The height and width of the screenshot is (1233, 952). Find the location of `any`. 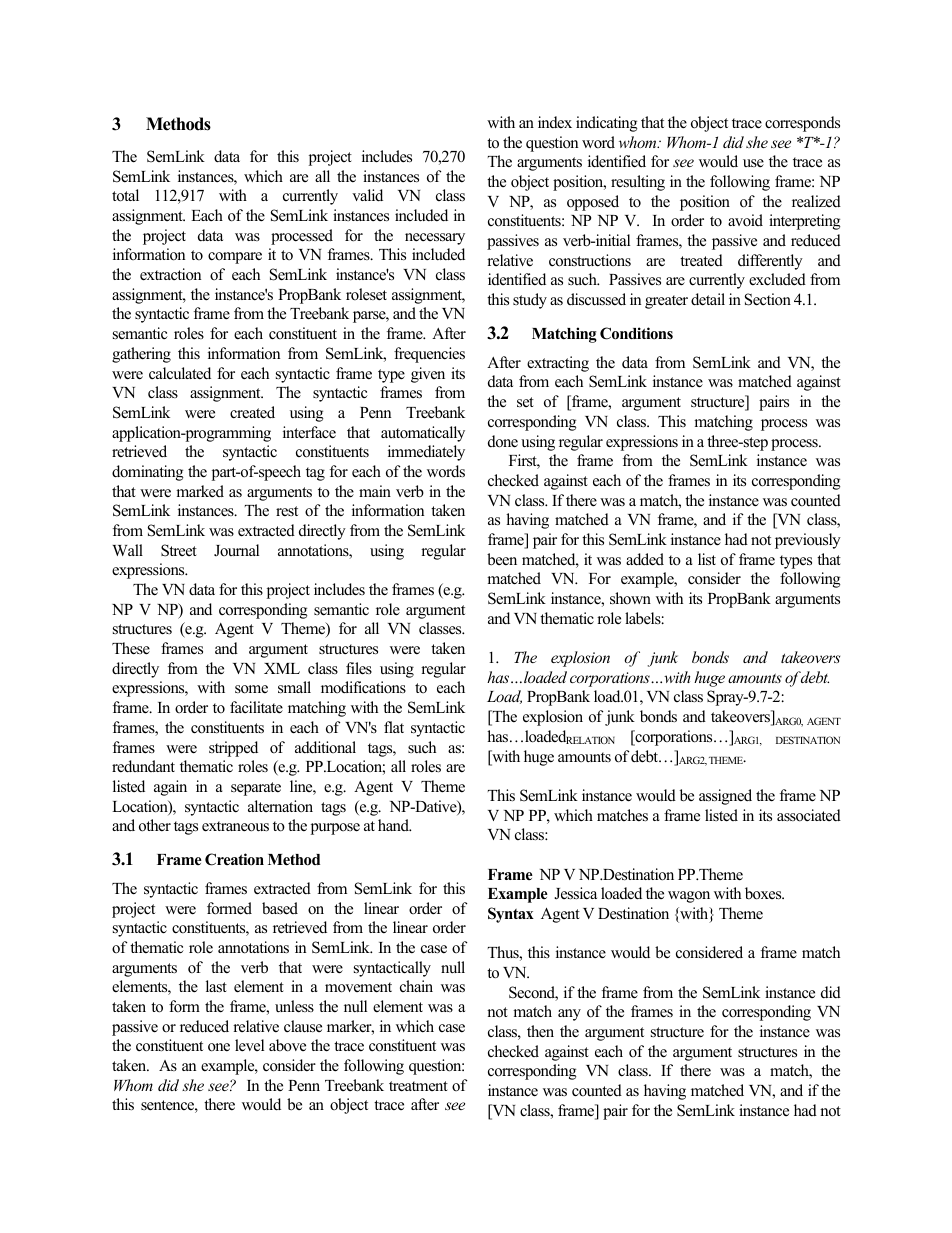

any is located at coordinates (569, 1015).
